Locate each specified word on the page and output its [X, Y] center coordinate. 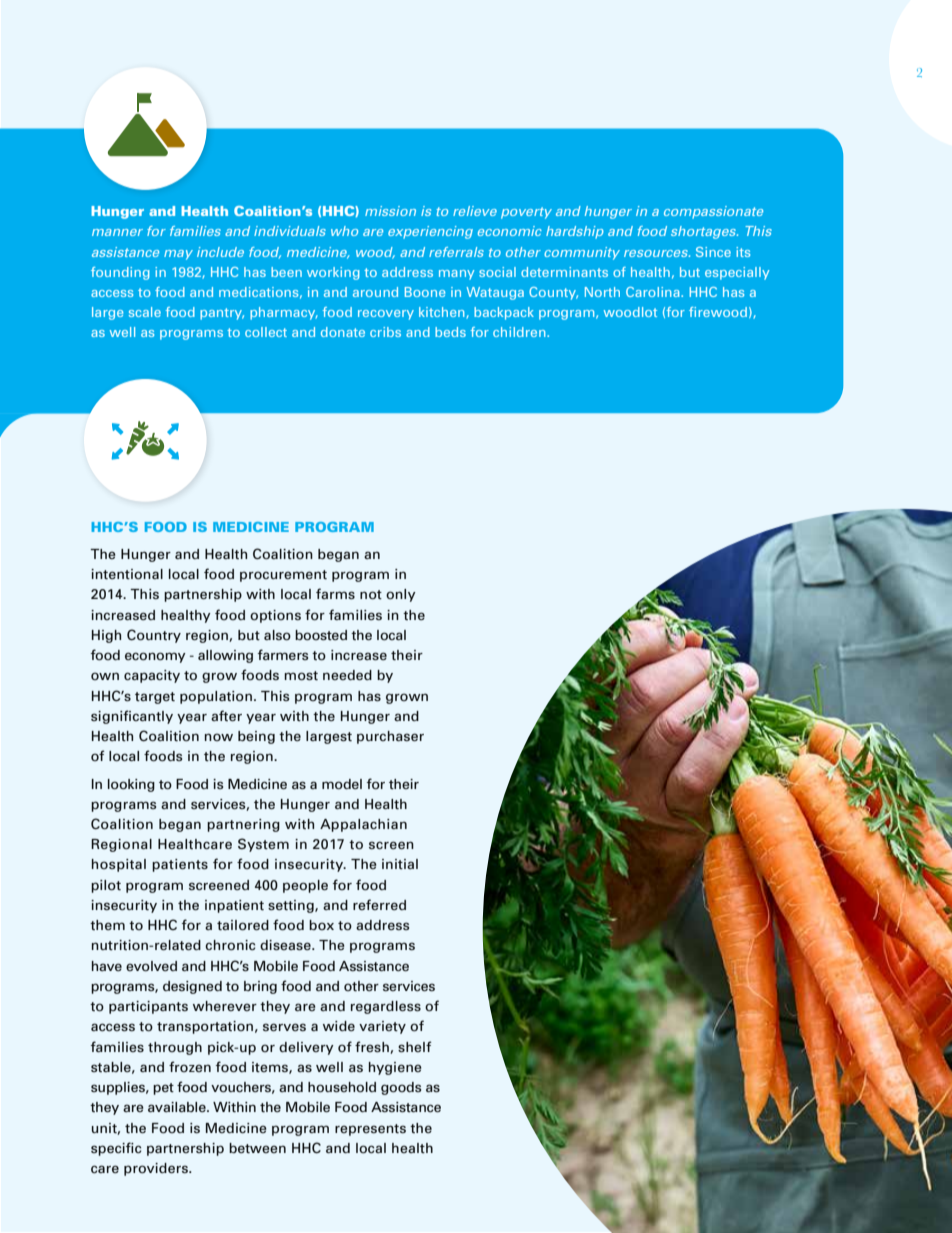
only [401, 595]
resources [657, 253]
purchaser [390, 737]
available [178, 1107]
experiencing [430, 232]
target [155, 698]
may [178, 255]
